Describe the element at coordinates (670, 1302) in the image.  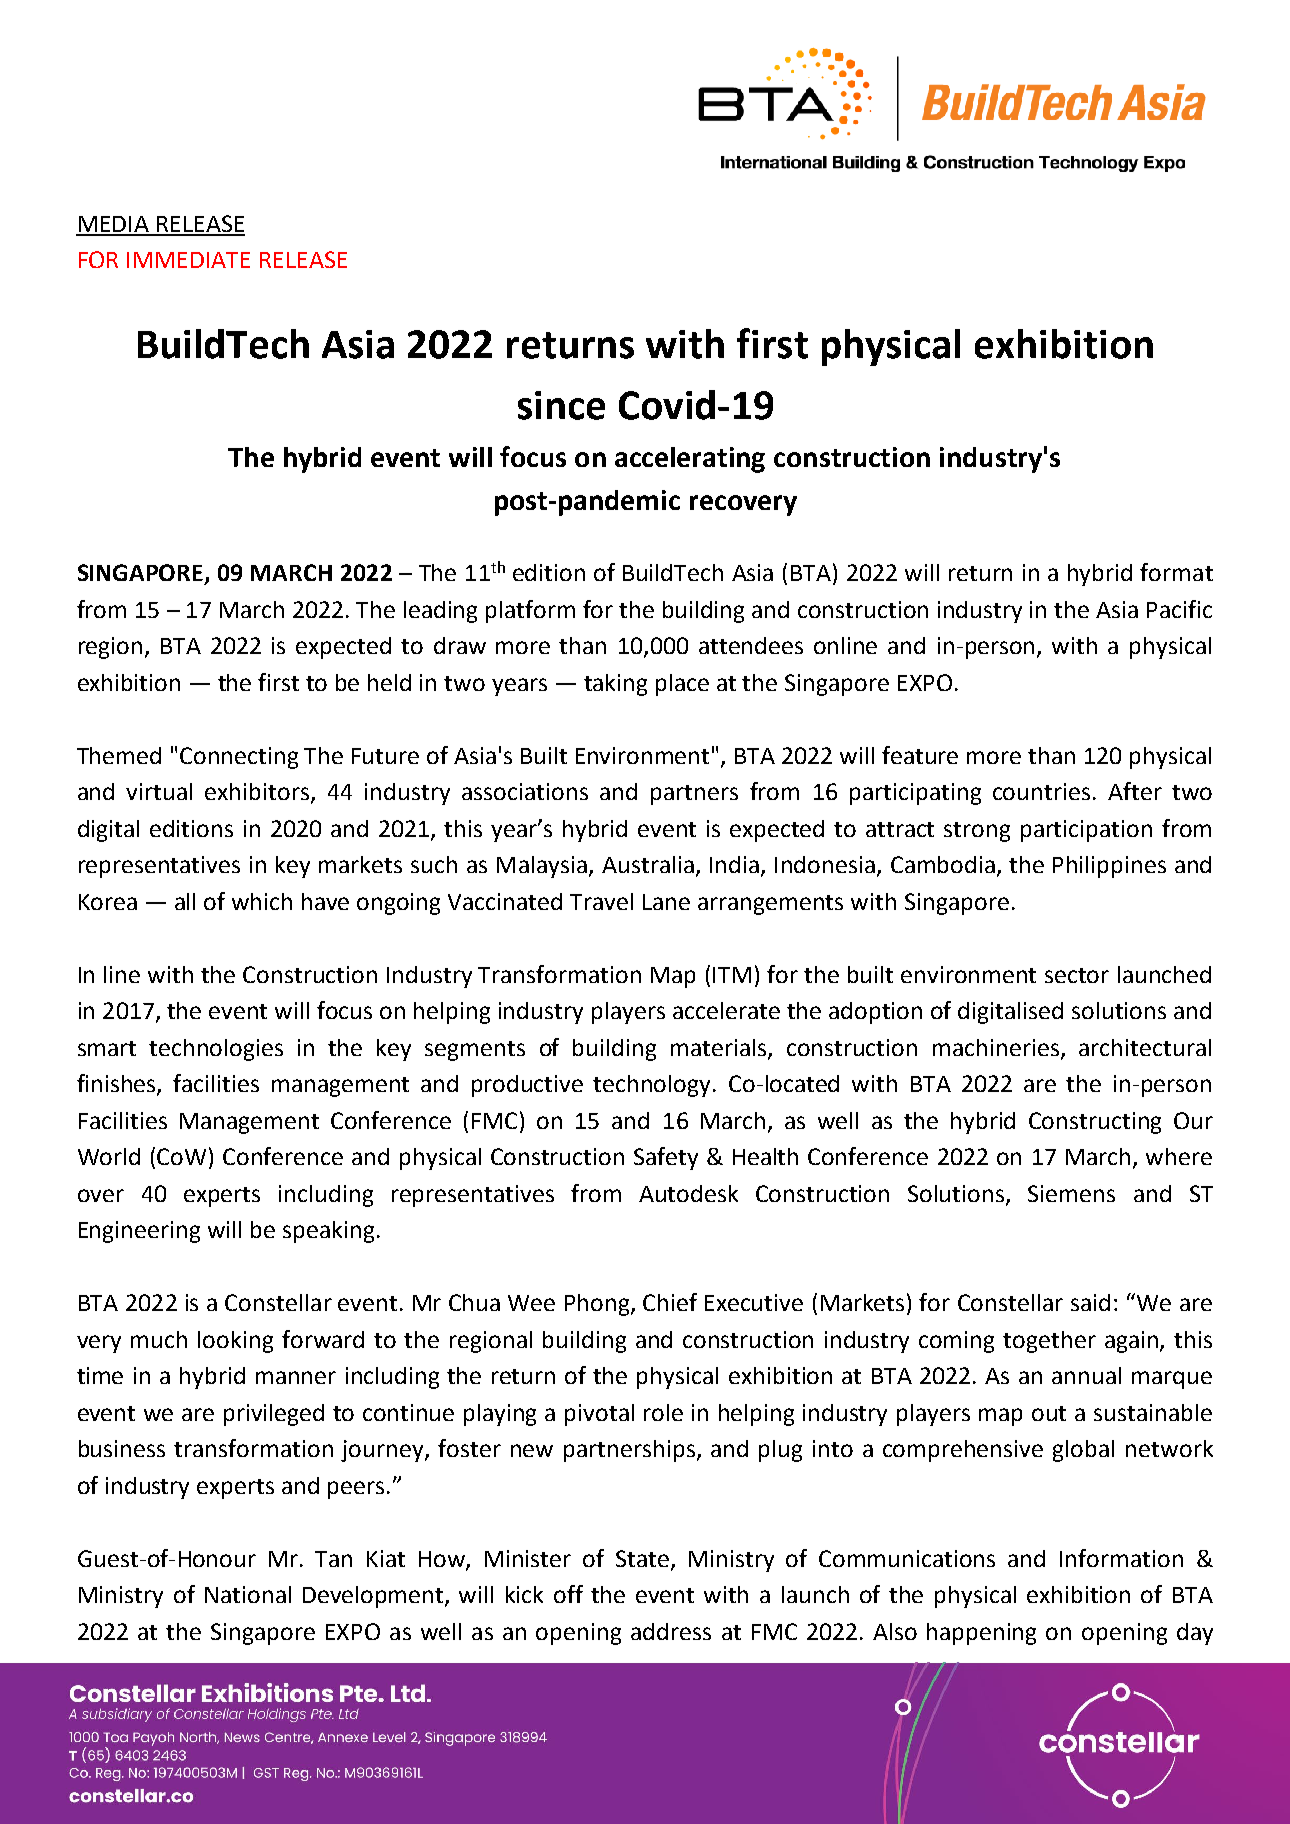
I see `Chief` at that location.
